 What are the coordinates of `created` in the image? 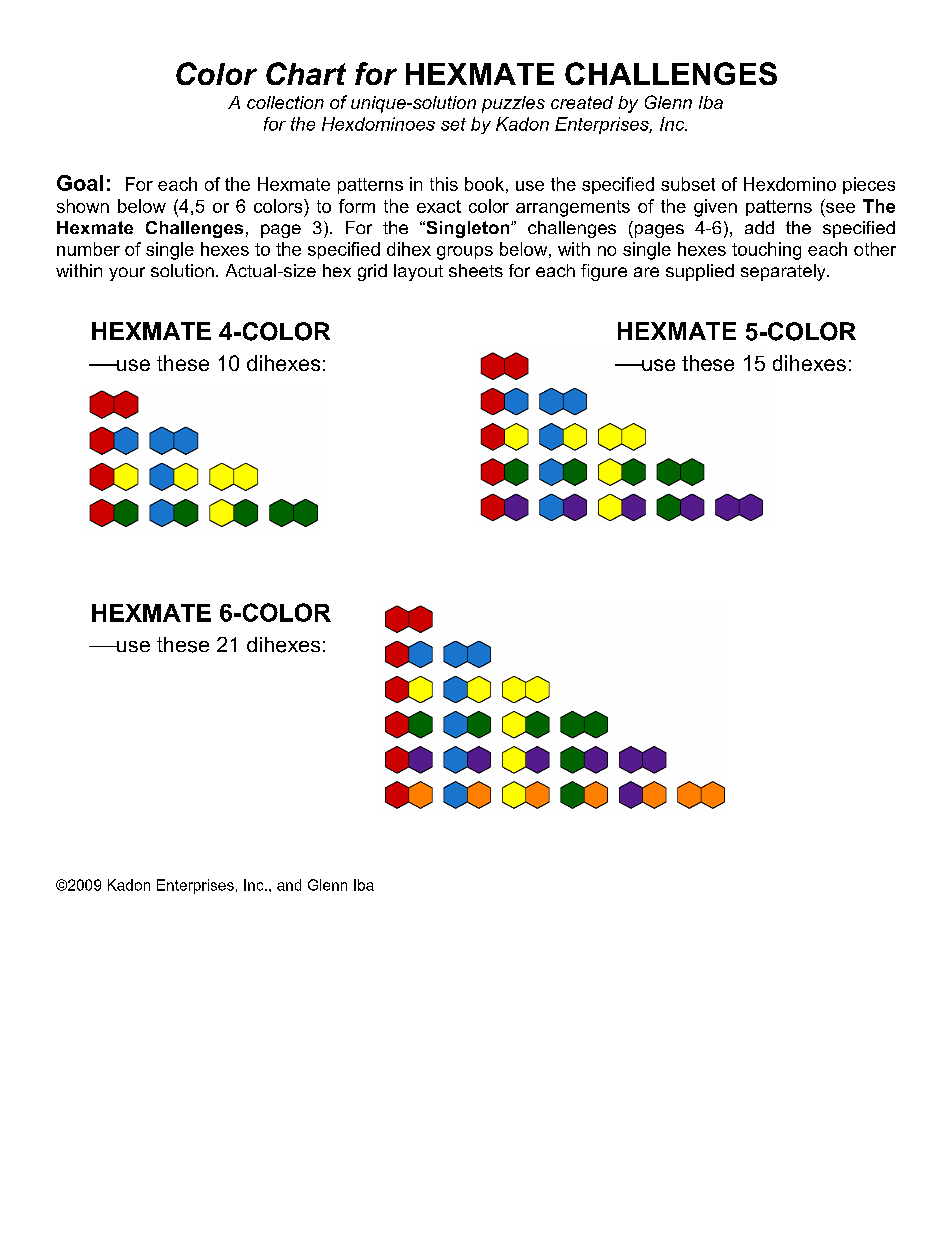 It's located at (582, 102).
